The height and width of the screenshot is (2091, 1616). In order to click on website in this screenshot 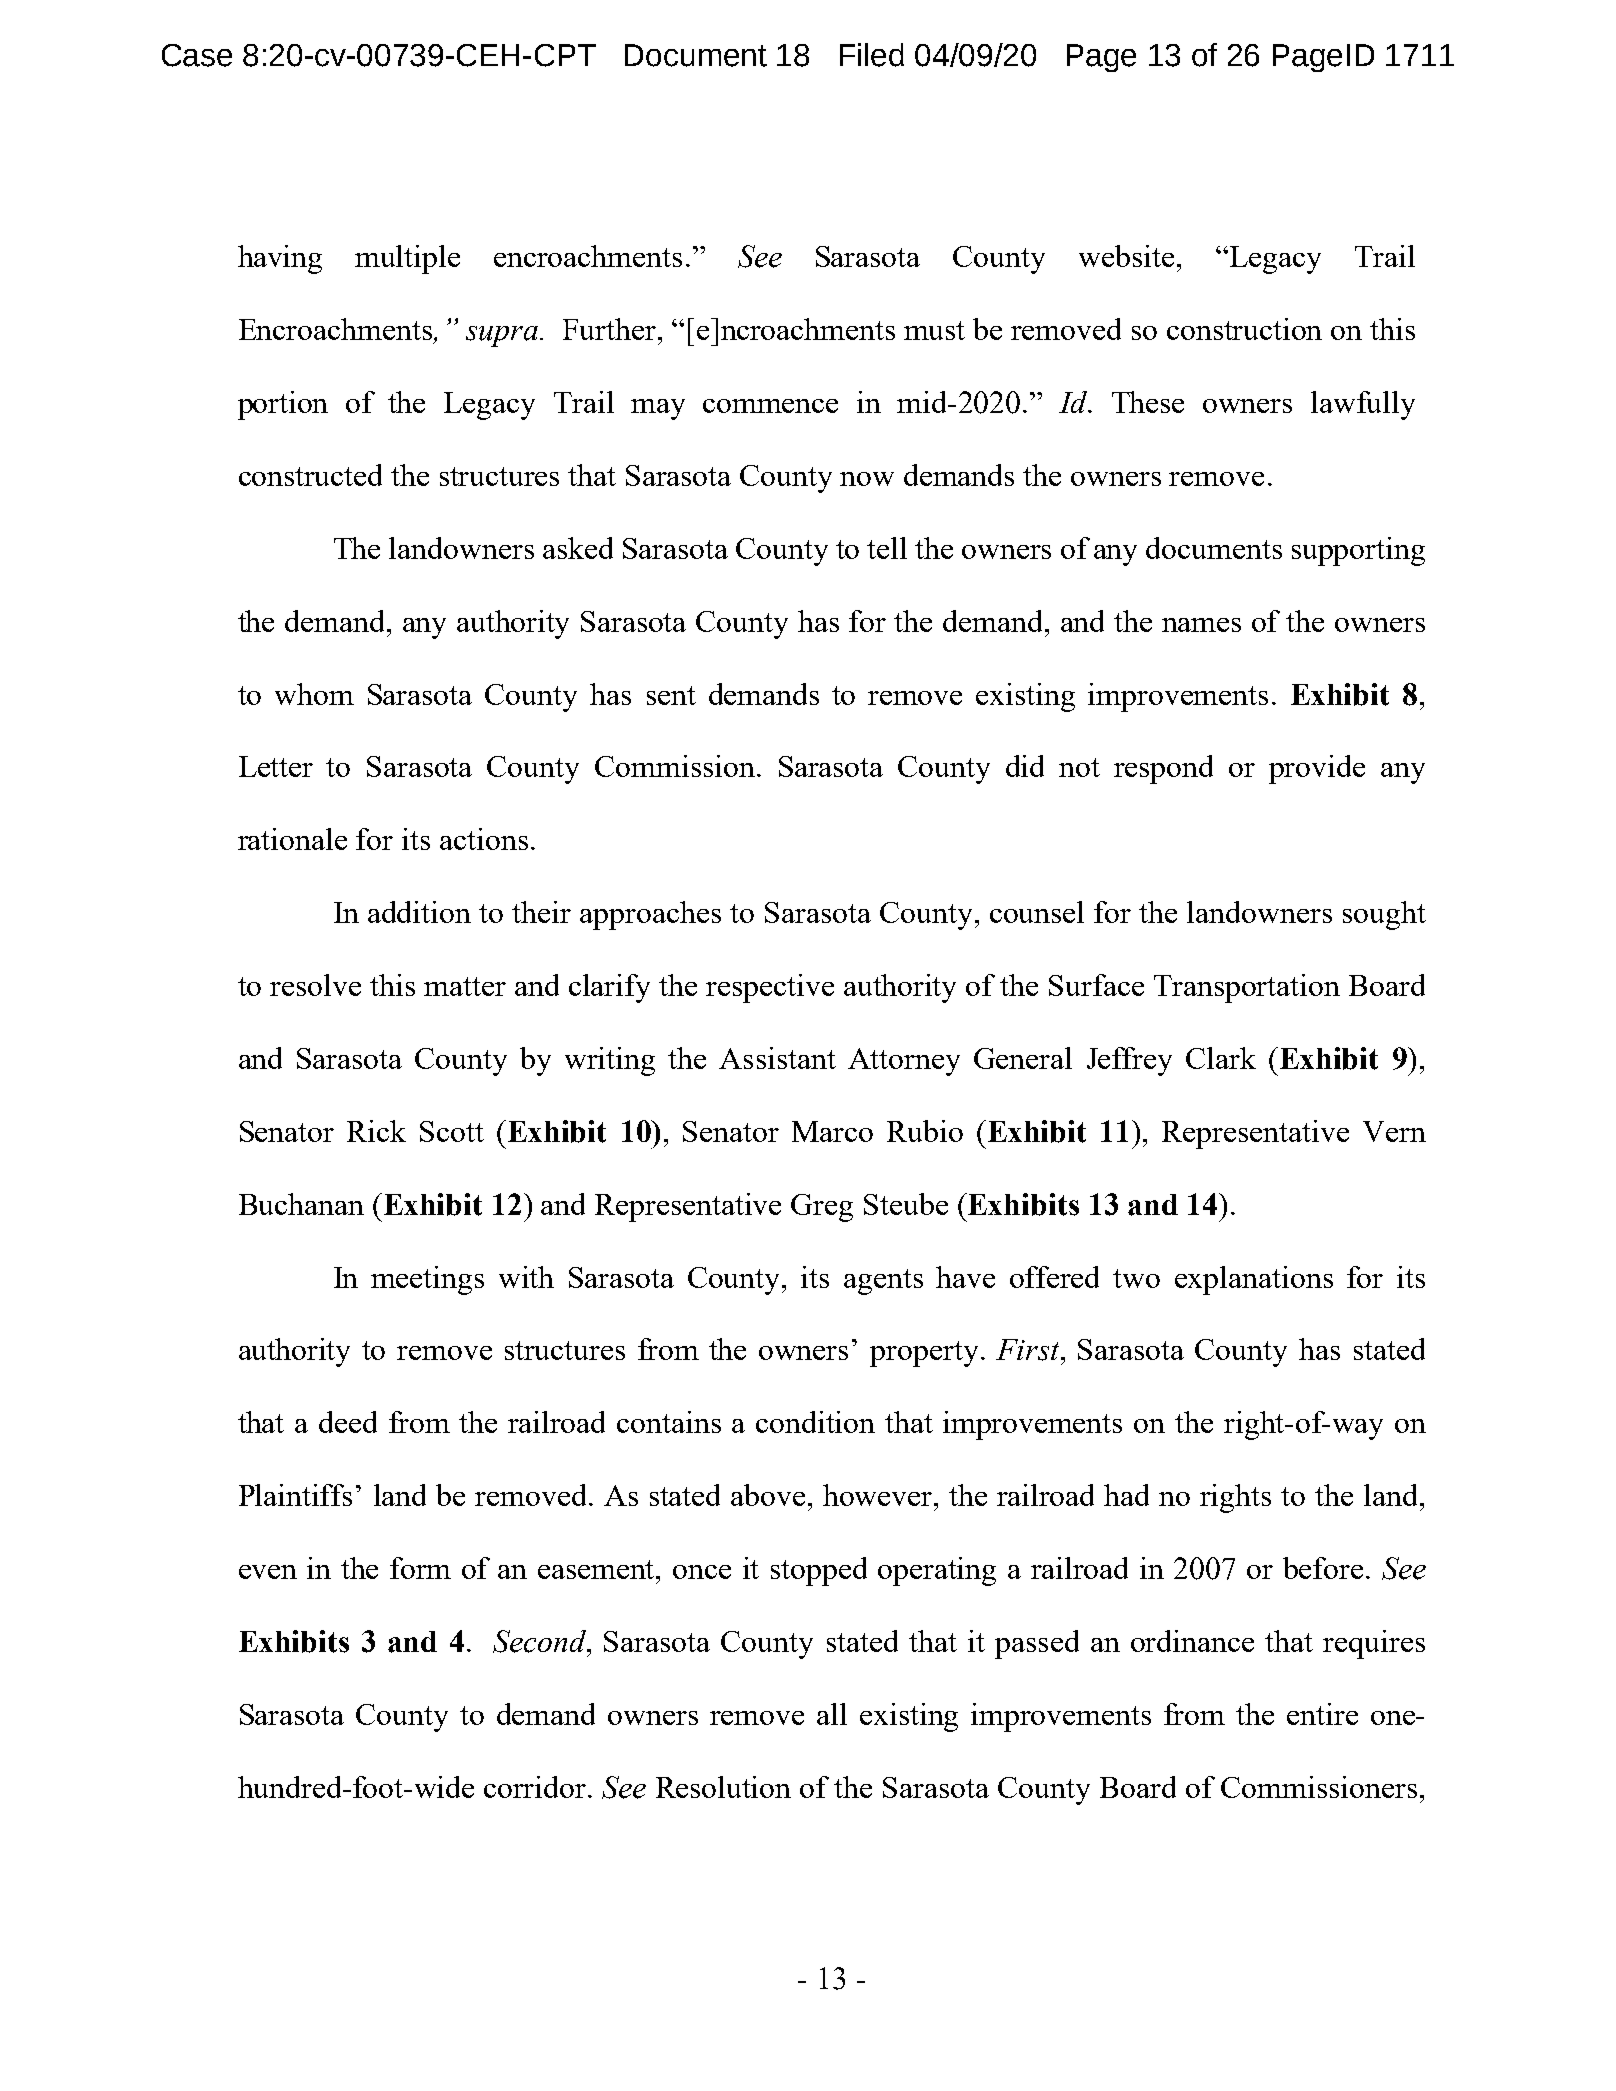, I will do `click(1126, 256)`.
